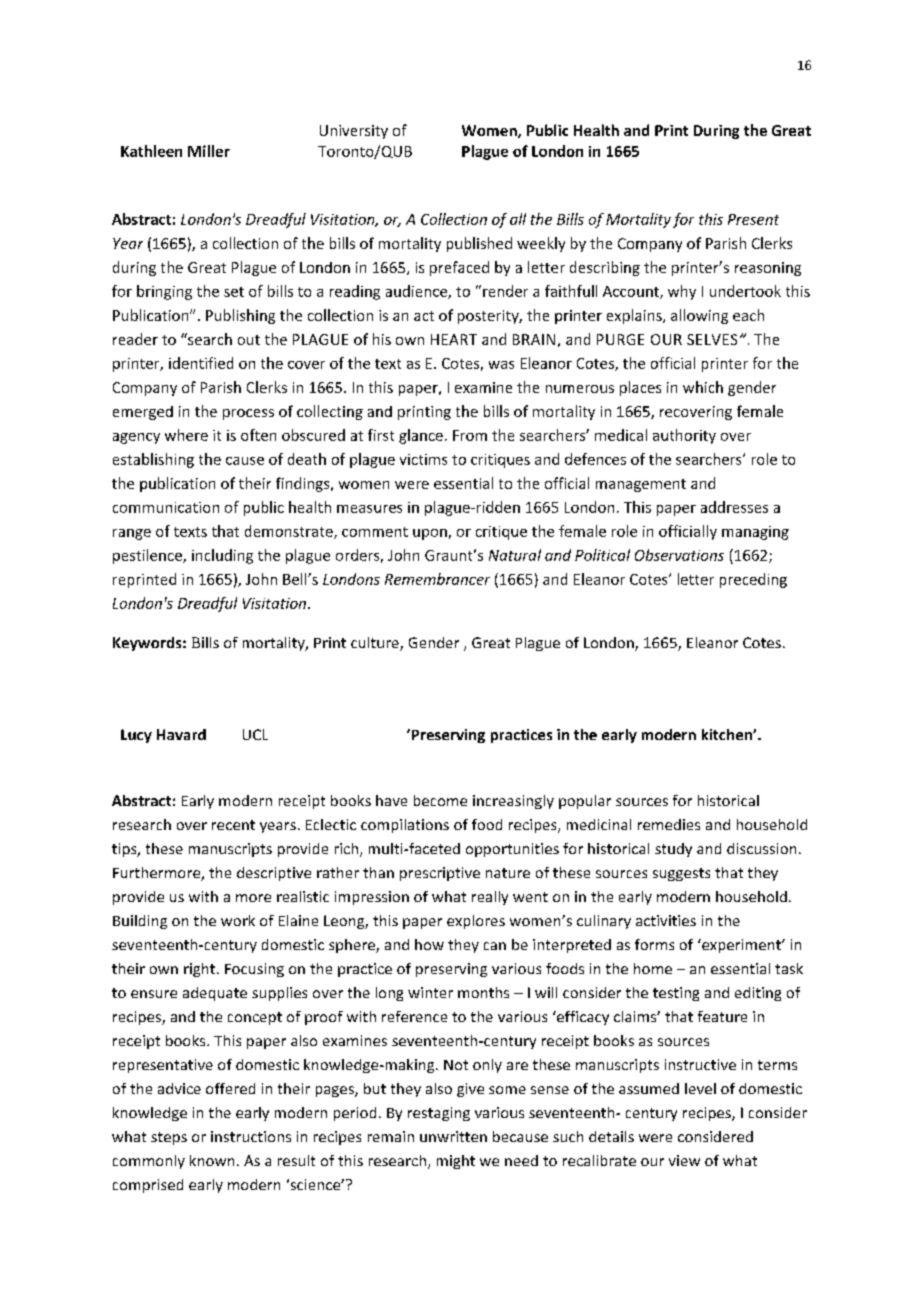  I want to click on might, so click(456, 1162).
